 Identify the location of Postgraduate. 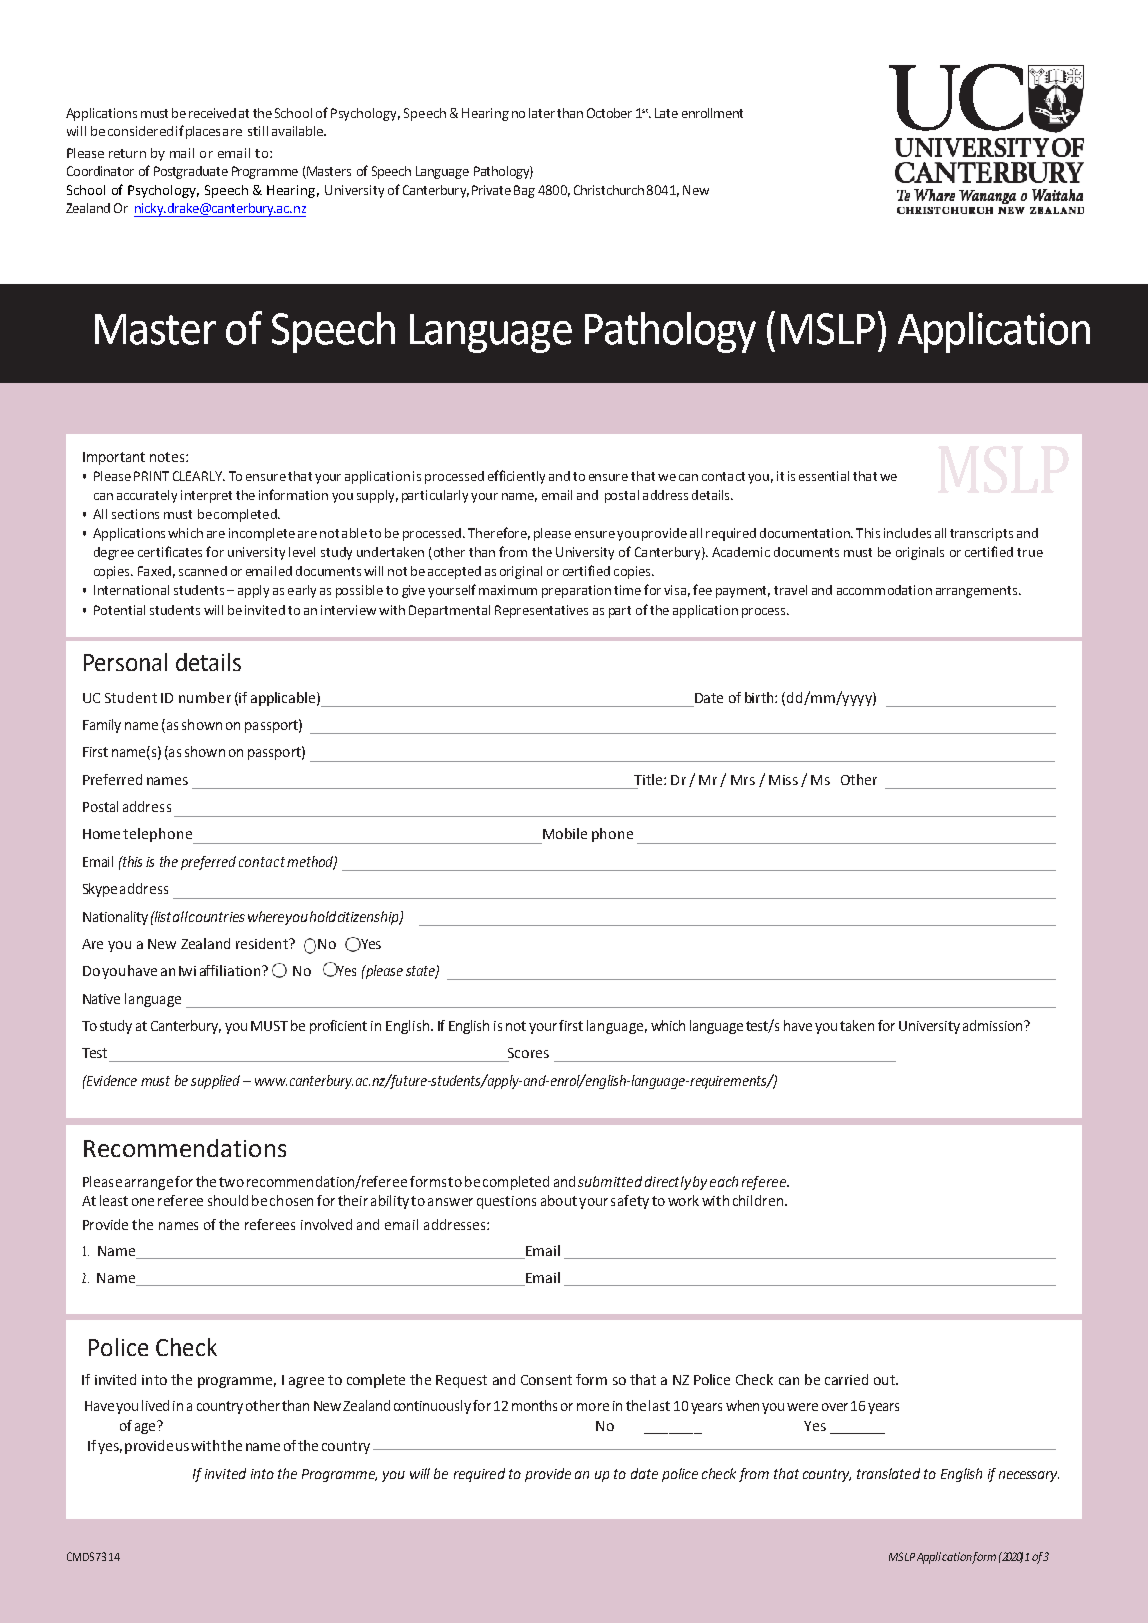
(191, 172).
